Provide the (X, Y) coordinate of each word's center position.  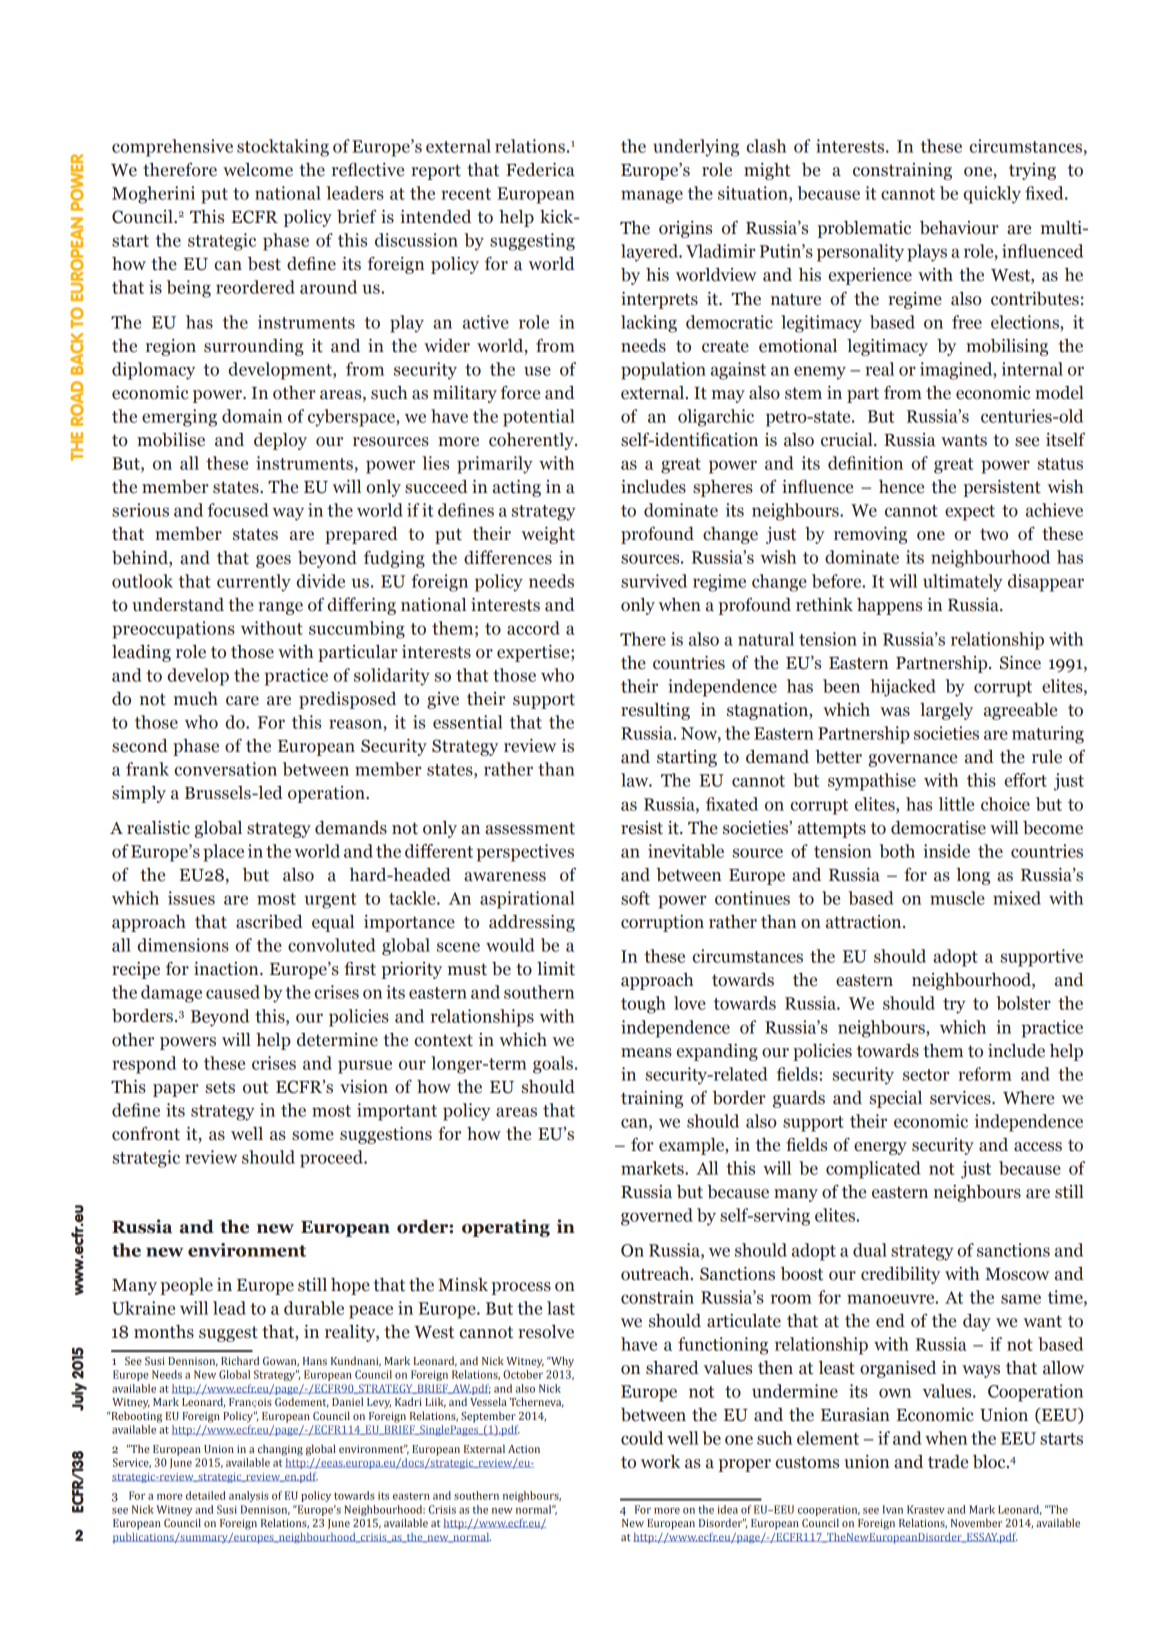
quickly (992, 195)
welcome (258, 170)
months (164, 1332)
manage (652, 197)
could (642, 1438)
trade (948, 1462)
